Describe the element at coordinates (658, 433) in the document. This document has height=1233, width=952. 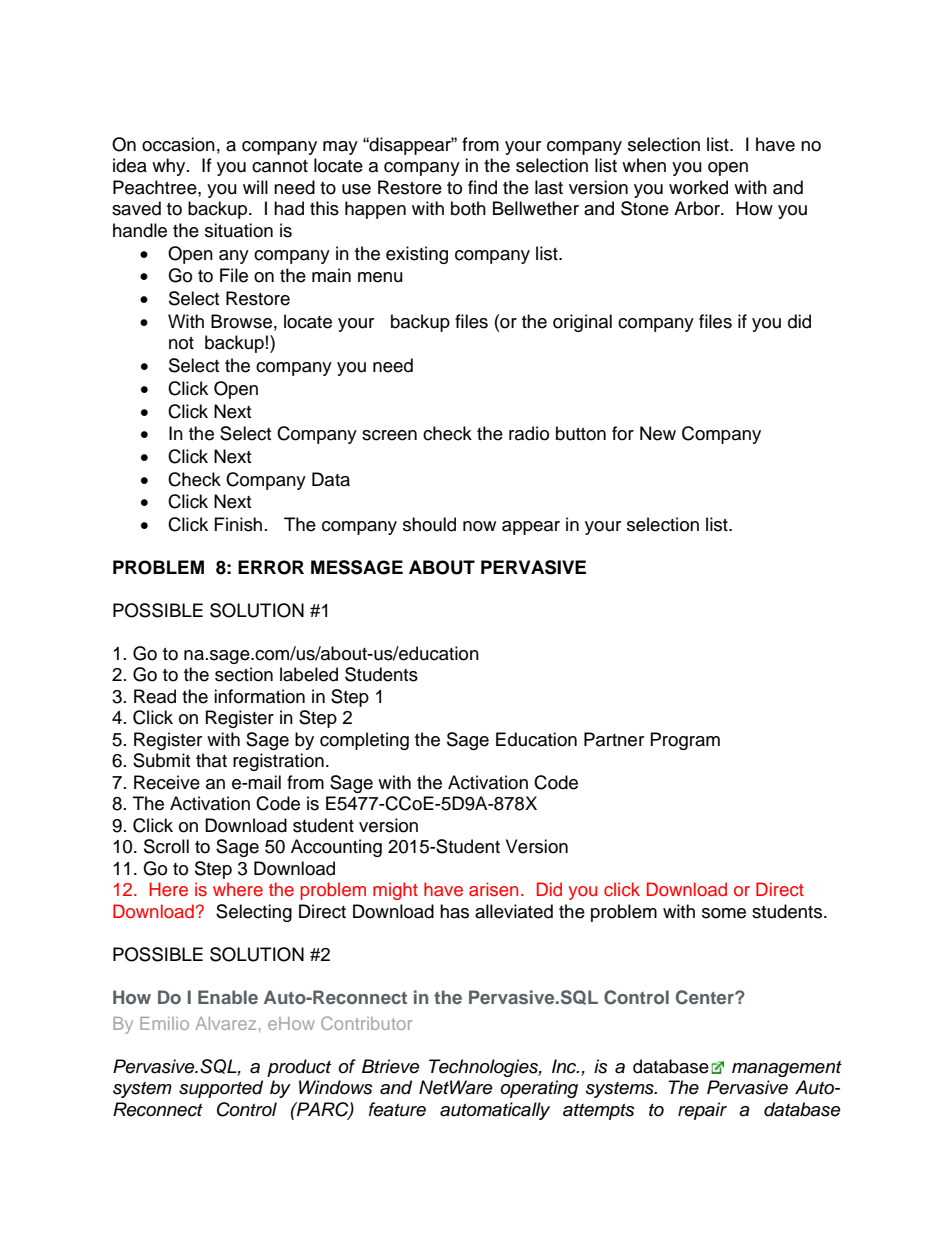
I see `New` at that location.
